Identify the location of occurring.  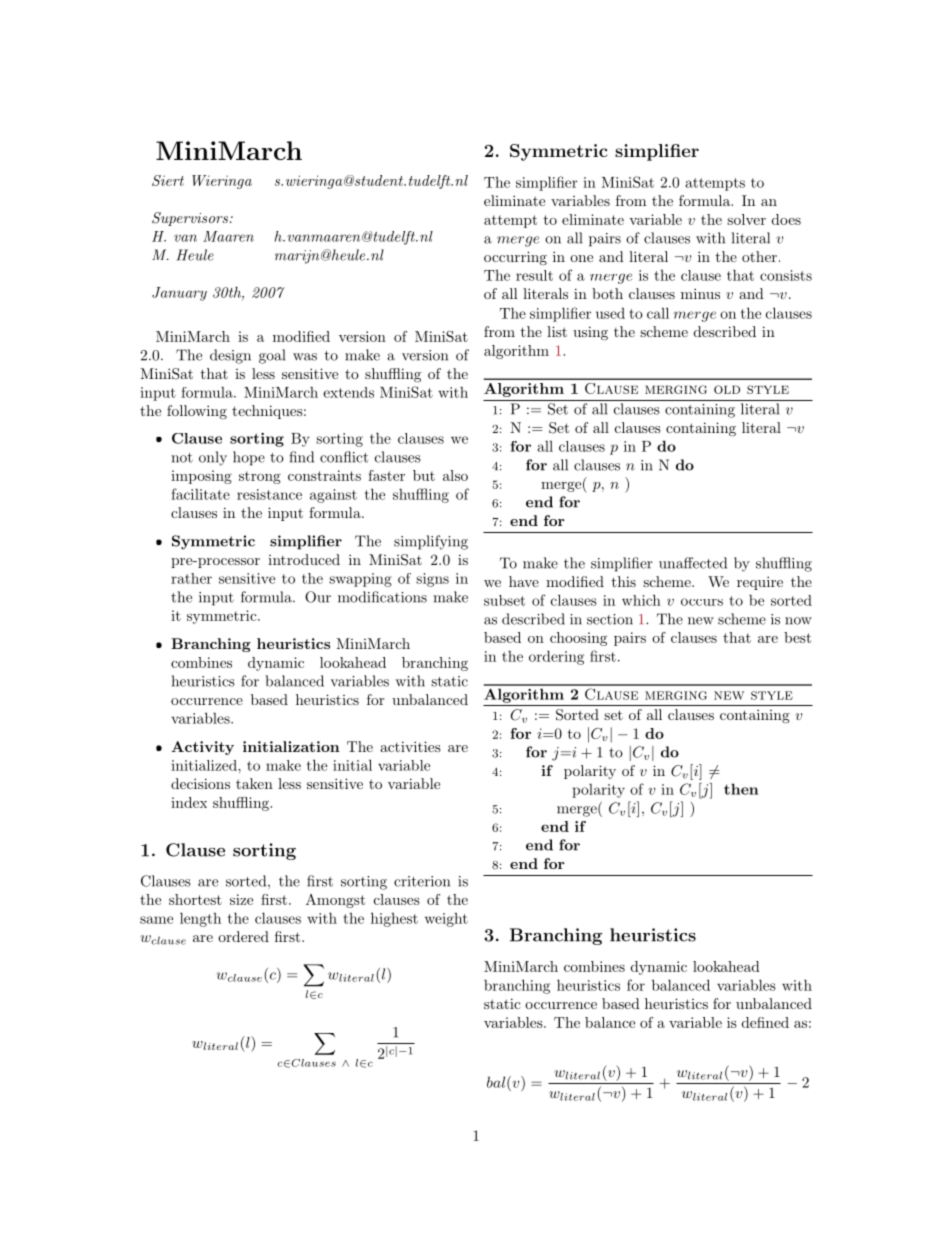
(515, 258).
